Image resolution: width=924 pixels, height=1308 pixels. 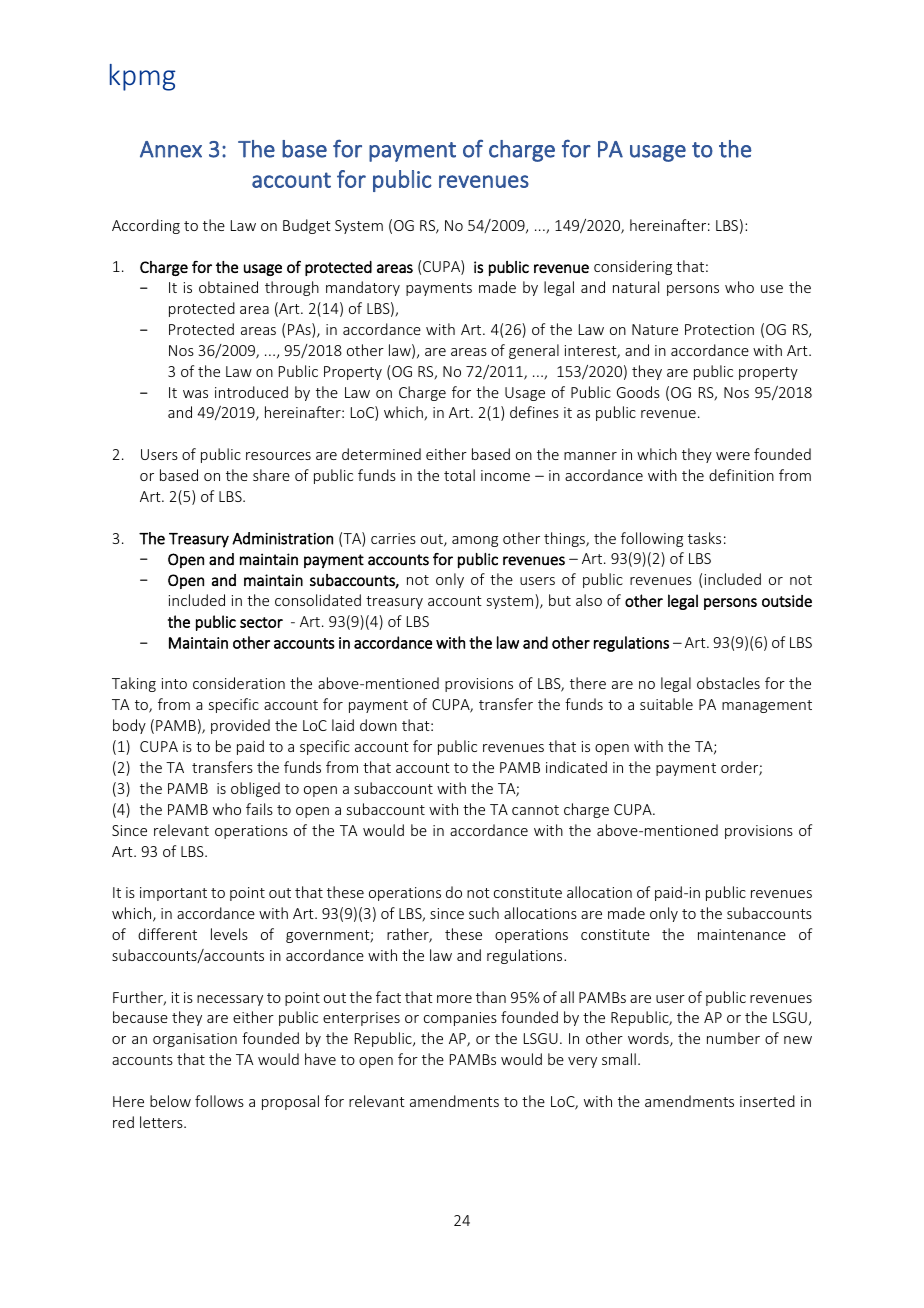 What do you see at coordinates (261, 622) in the image?
I see `sector` at bounding box center [261, 622].
